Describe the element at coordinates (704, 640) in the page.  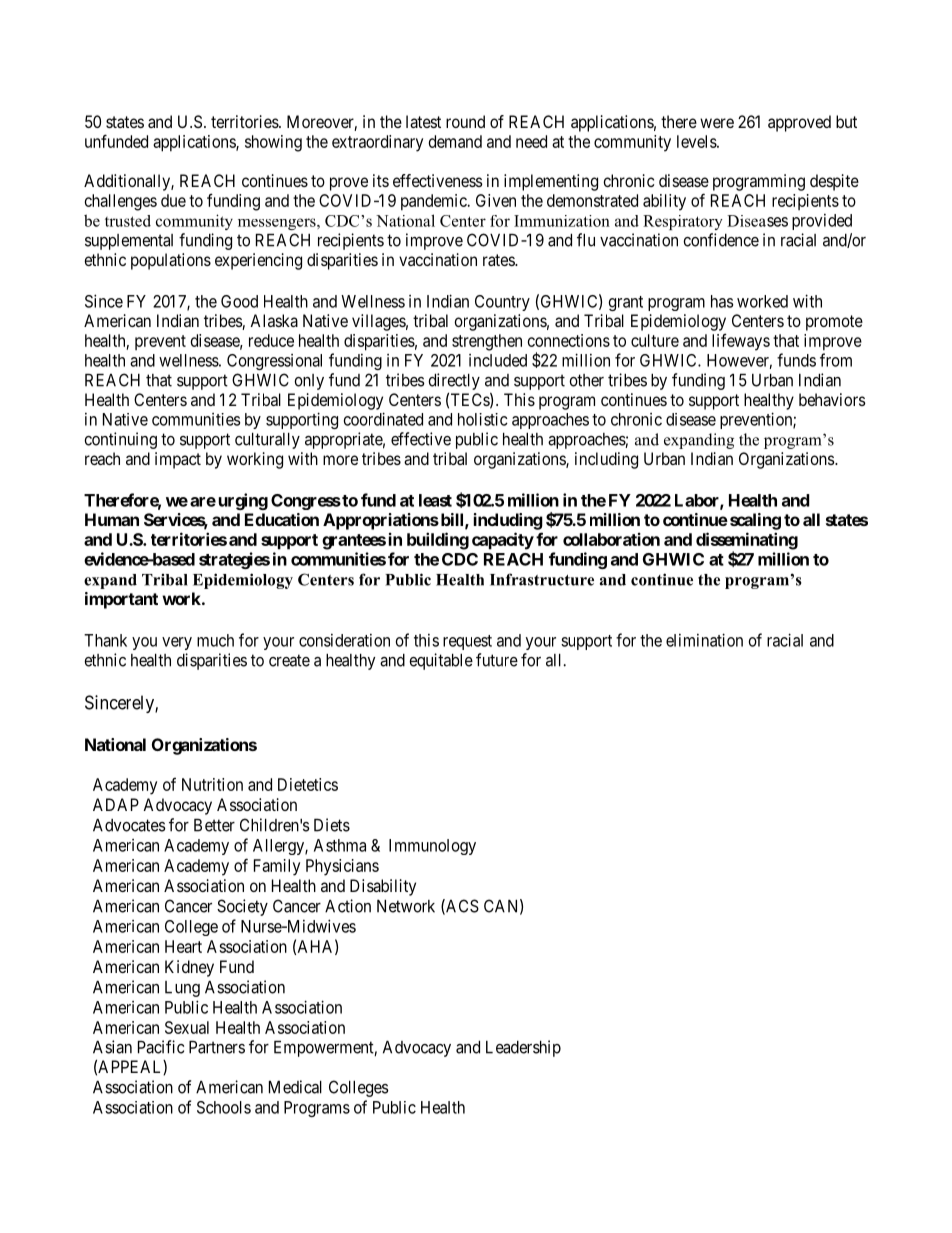
I see `elimination` at that location.
